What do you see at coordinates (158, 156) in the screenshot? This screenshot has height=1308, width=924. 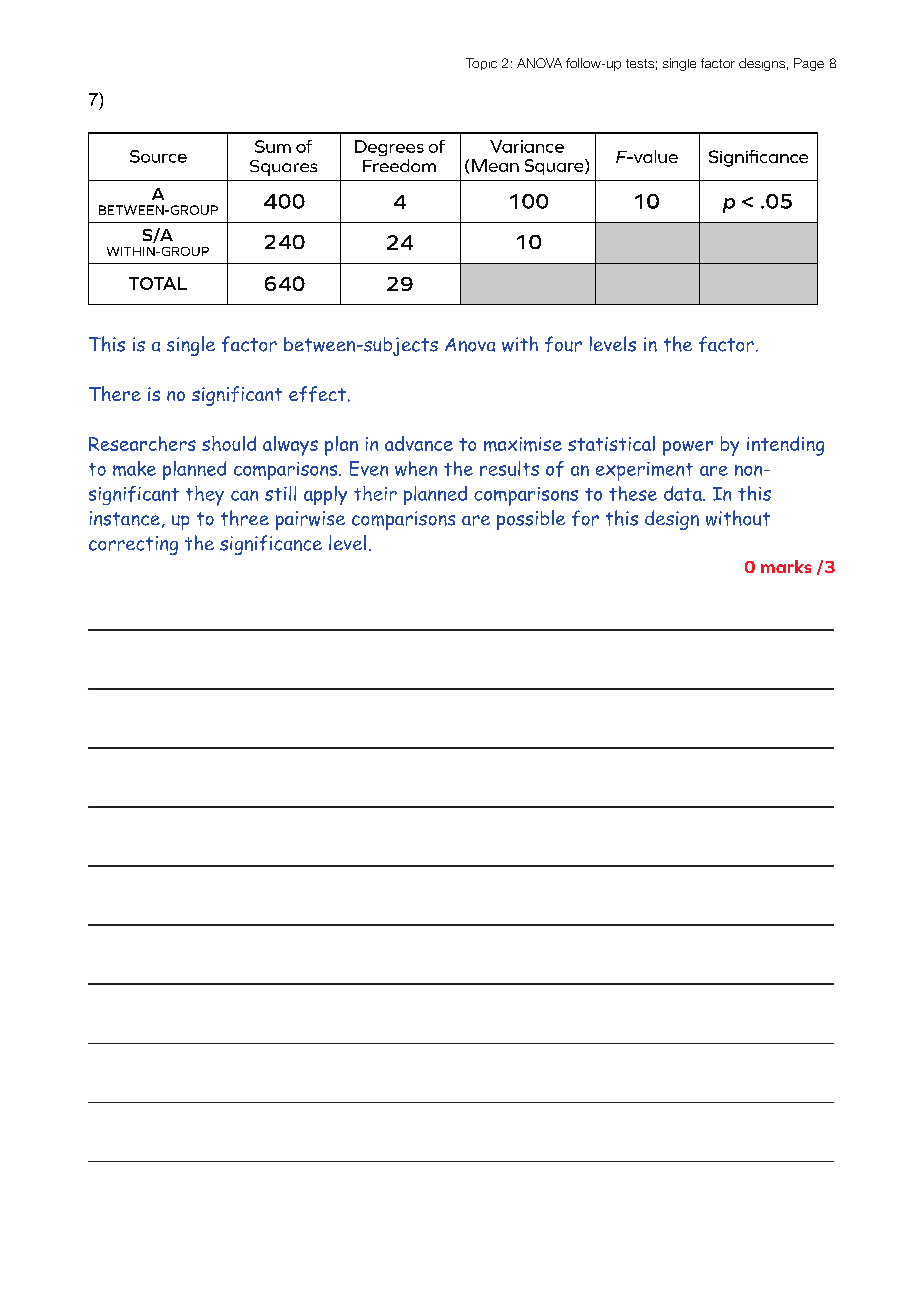 I see `Source` at bounding box center [158, 156].
